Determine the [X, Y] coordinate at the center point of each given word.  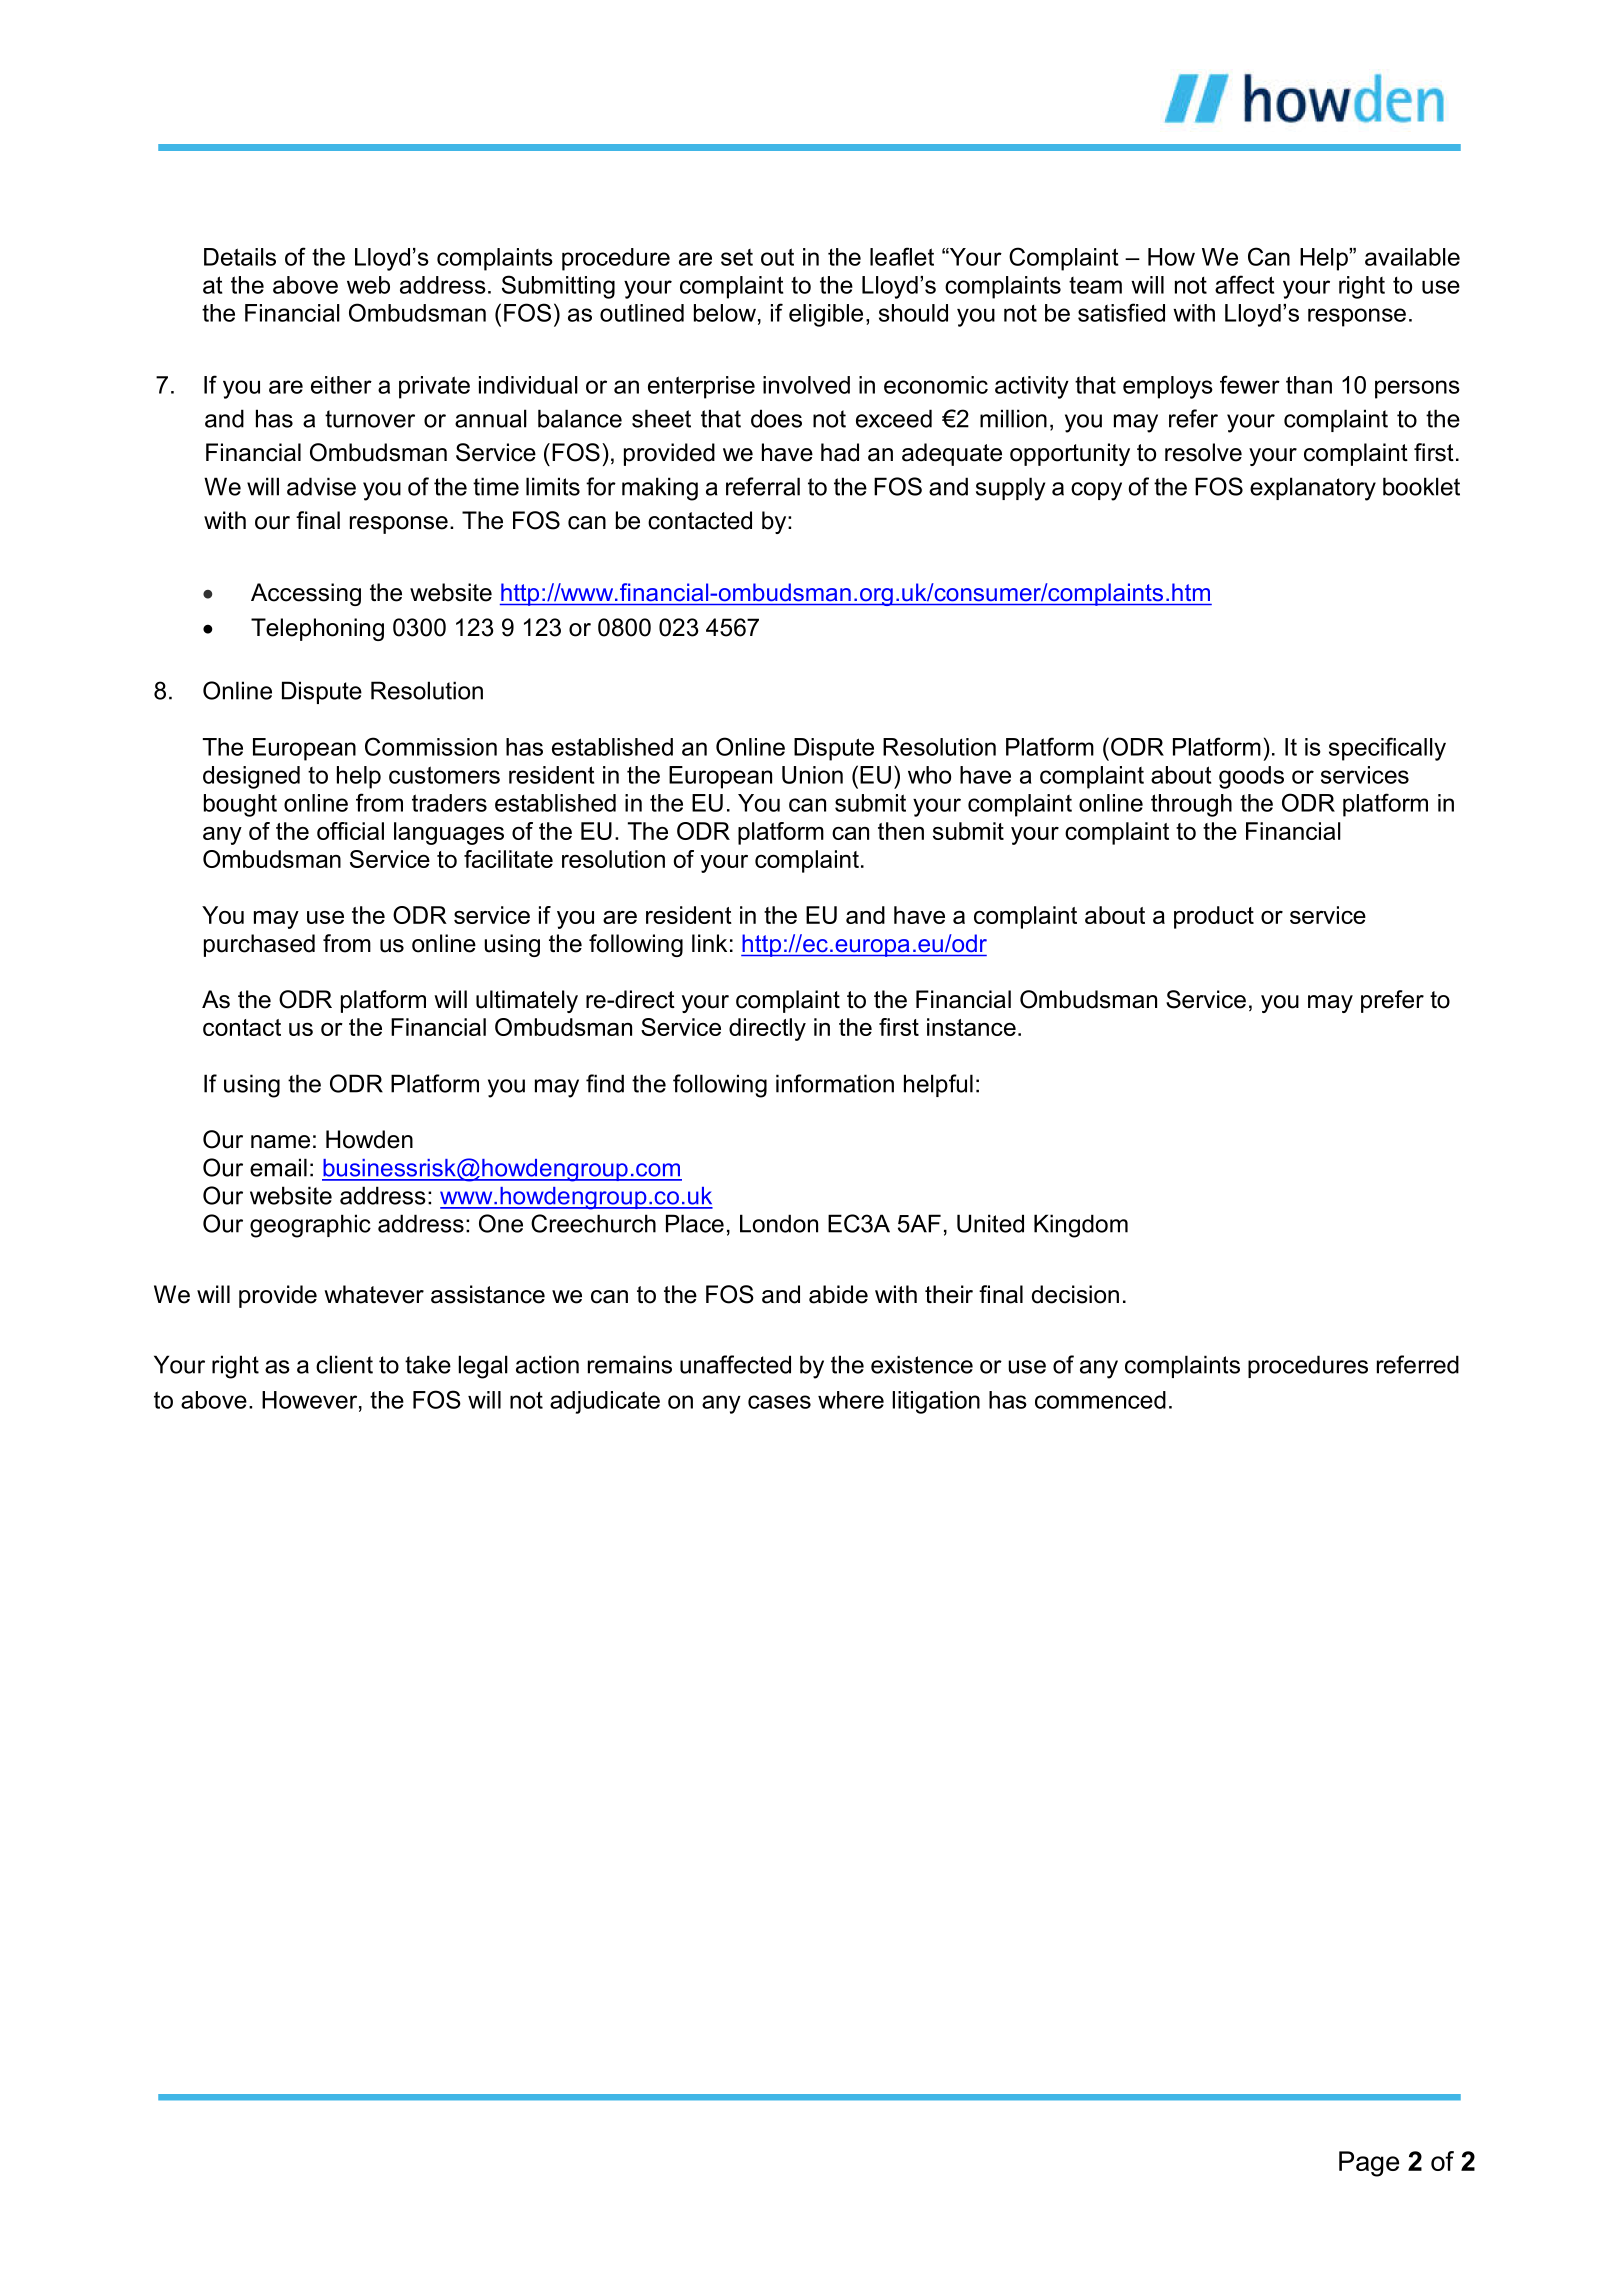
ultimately [527, 1001]
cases [779, 1402]
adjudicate [605, 1402]
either [341, 385]
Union [812, 775]
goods [1251, 777]
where [851, 1400]
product [1214, 917]
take [428, 1364]
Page [1369, 2164]
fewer [1250, 384]
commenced [1100, 1400]
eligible [826, 315]
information [835, 1083]
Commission [431, 746]
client [344, 1364]
